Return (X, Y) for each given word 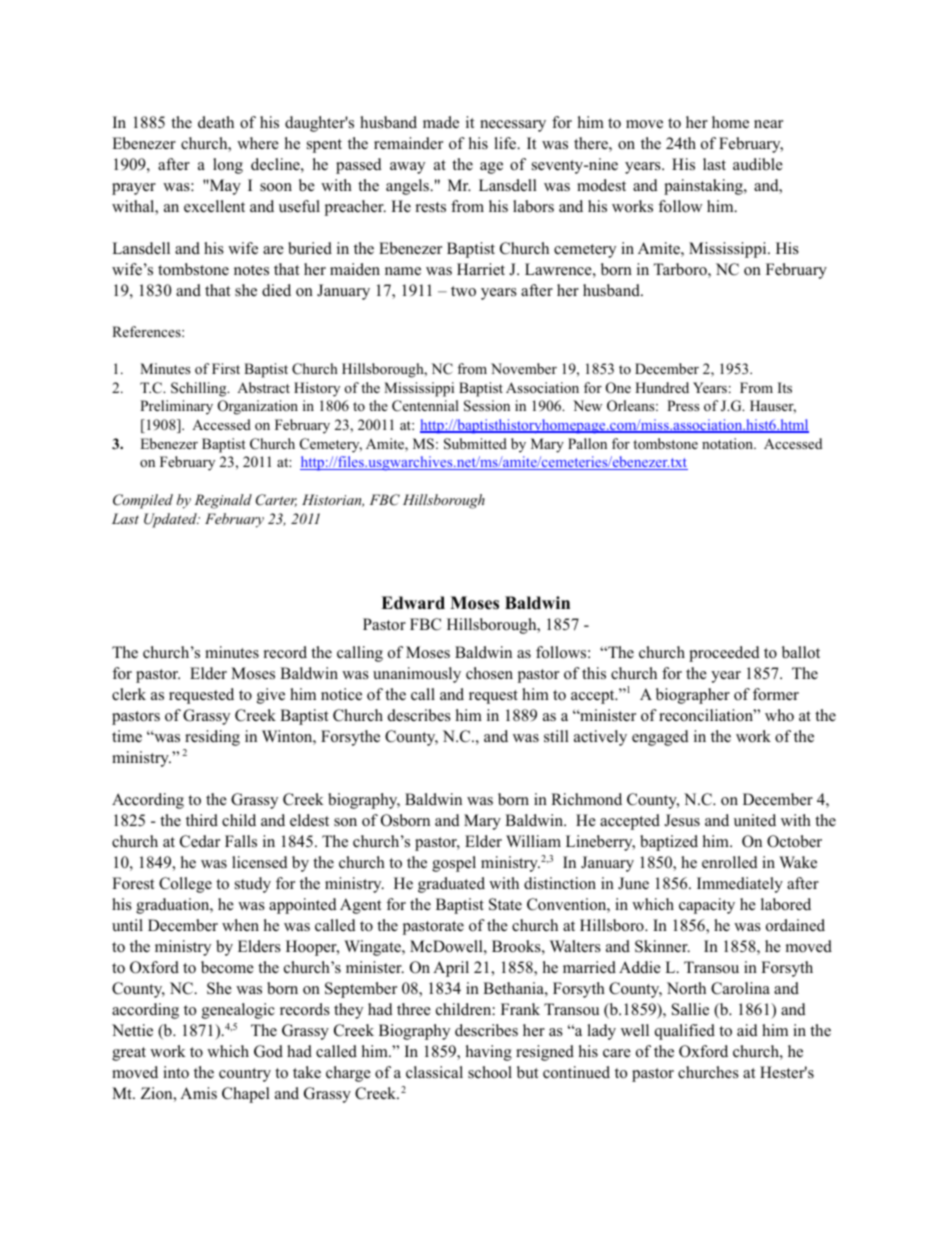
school (490, 1072)
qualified (685, 1032)
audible (758, 164)
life (506, 143)
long (228, 166)
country (245, 1075)
